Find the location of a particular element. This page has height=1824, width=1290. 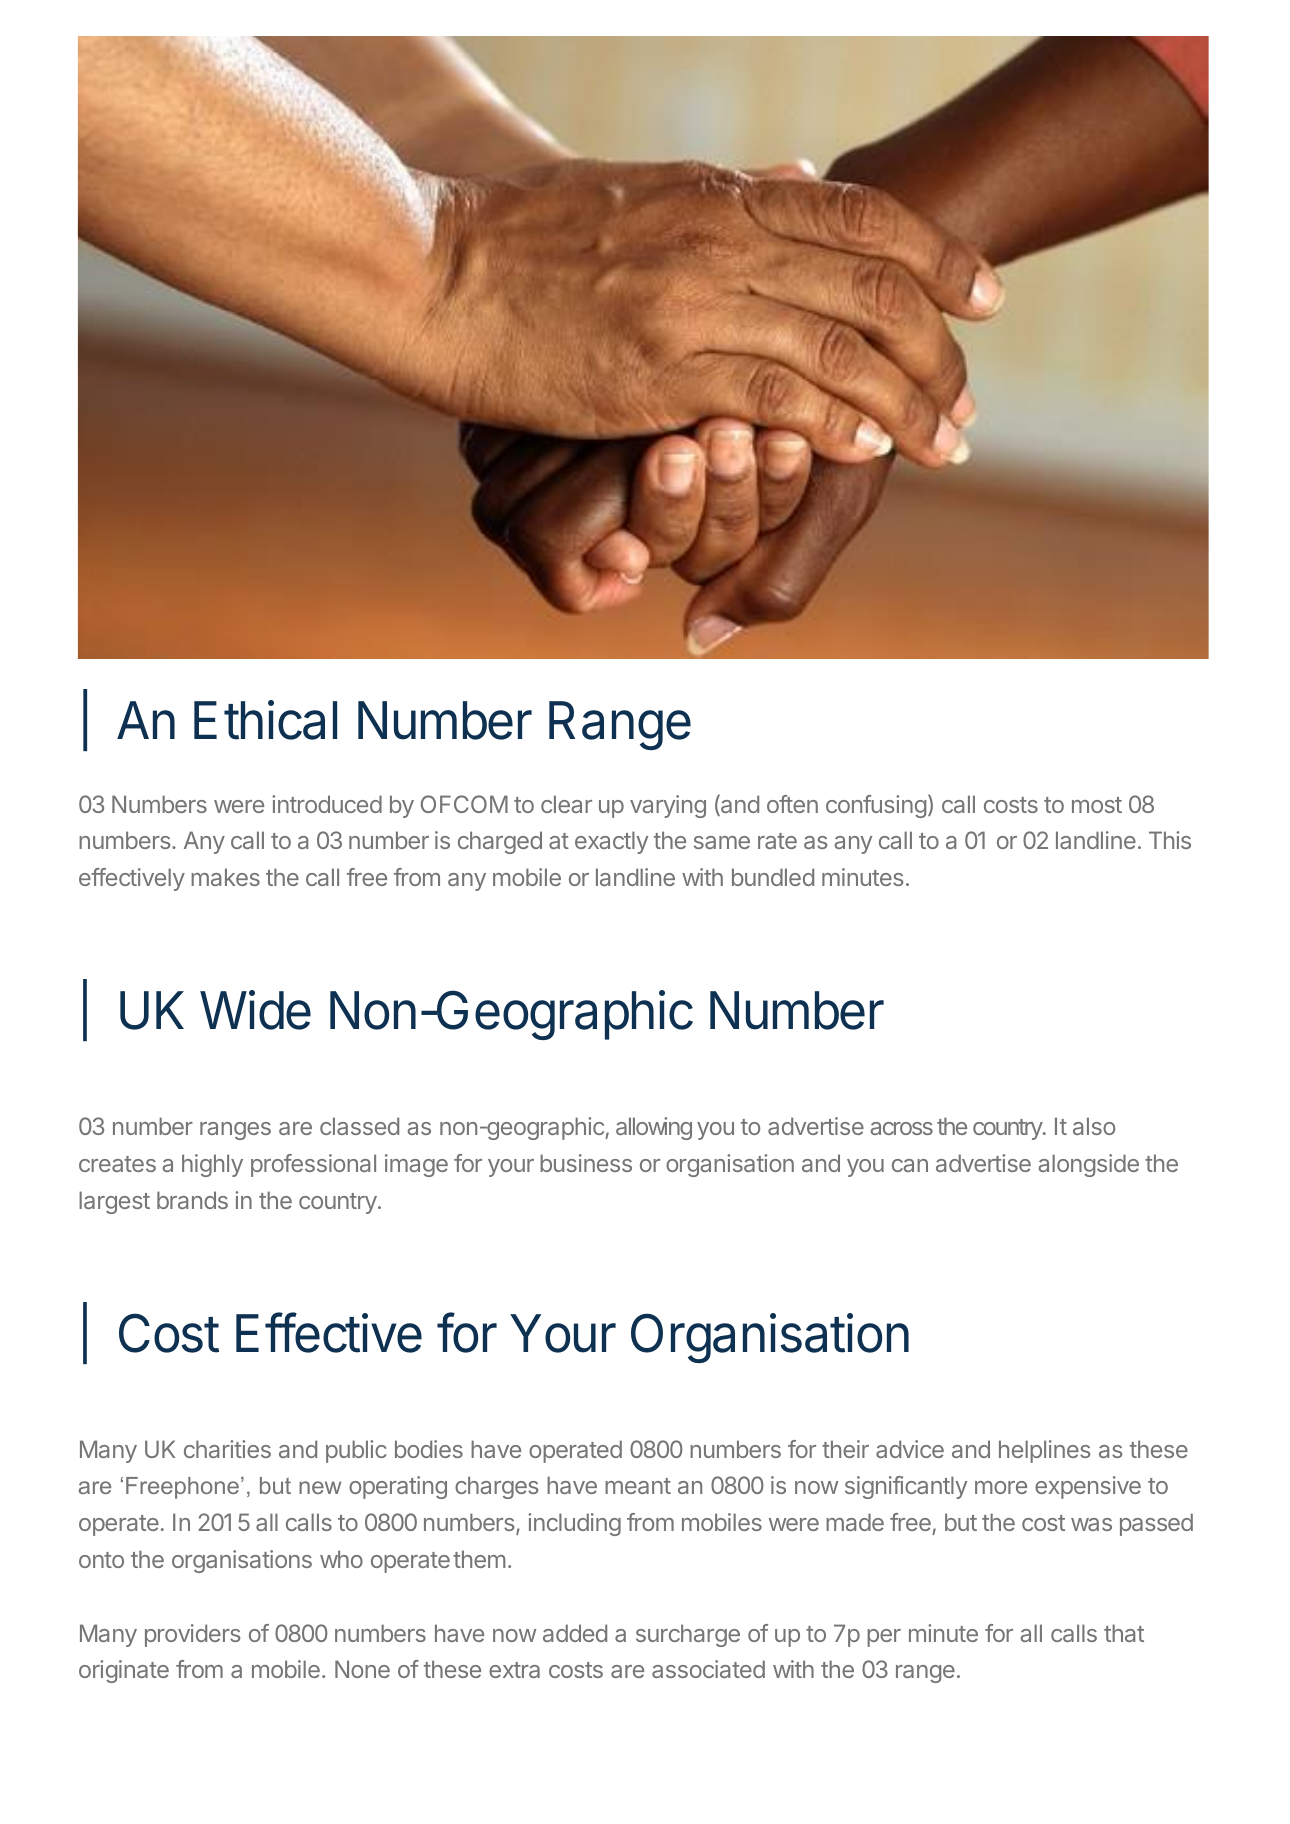

Ethical is located at coordinates (265, 720).
